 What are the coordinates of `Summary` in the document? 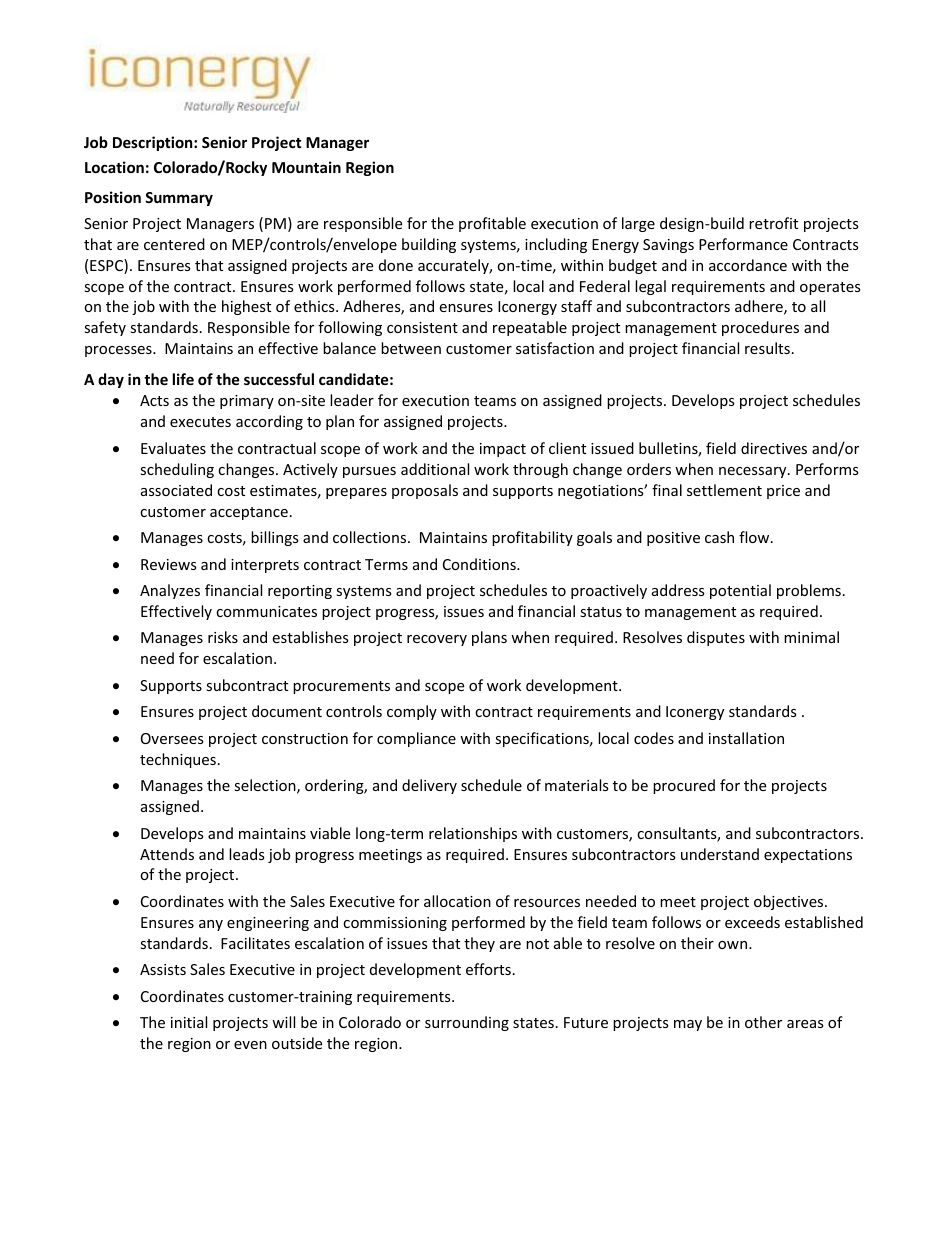 It's located at (179, 199).
